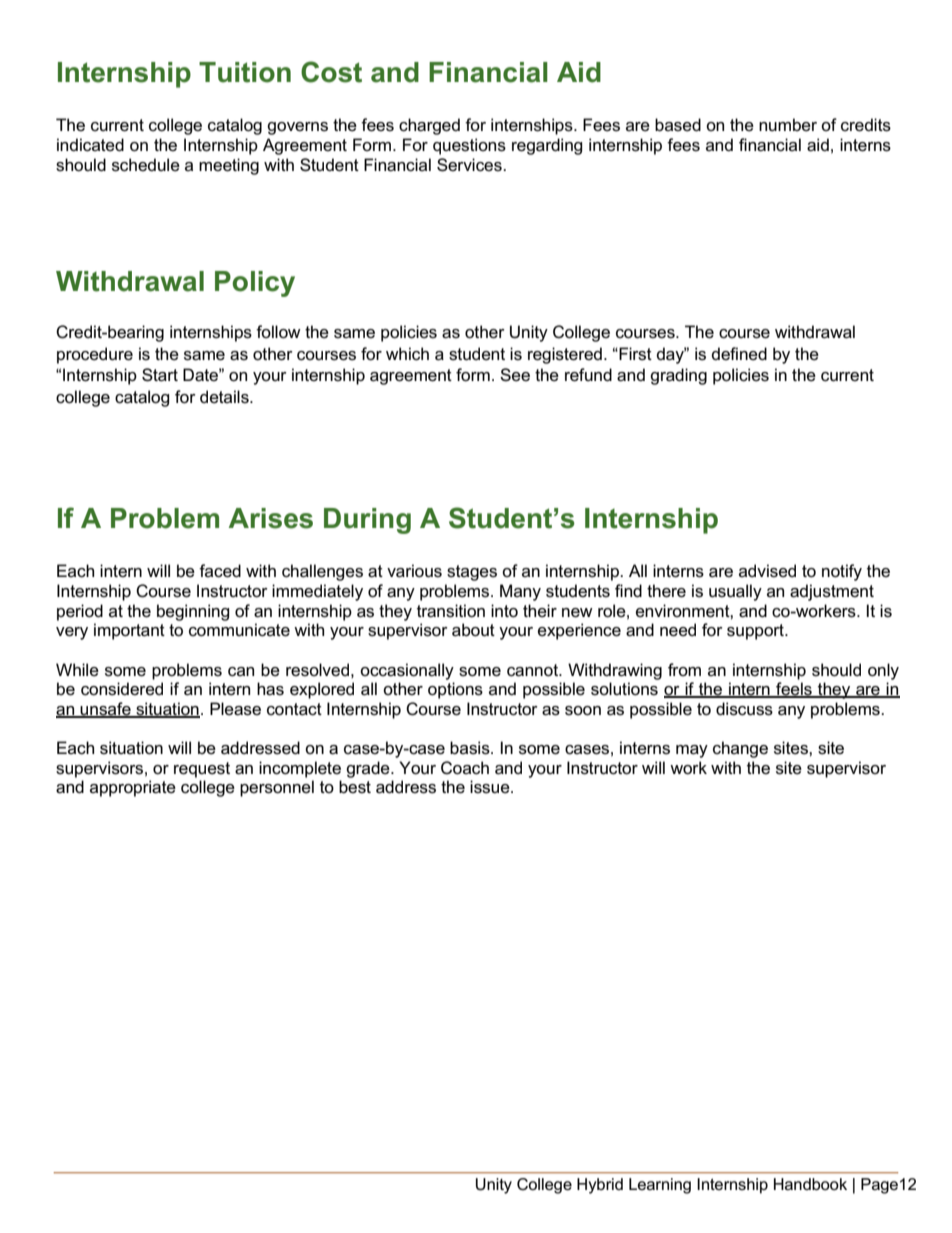 This image has width=952, height=1233. What do you see at coordinates (660, 1186) in the image?
I see `Learning` at bounding box center [660, 1186].
